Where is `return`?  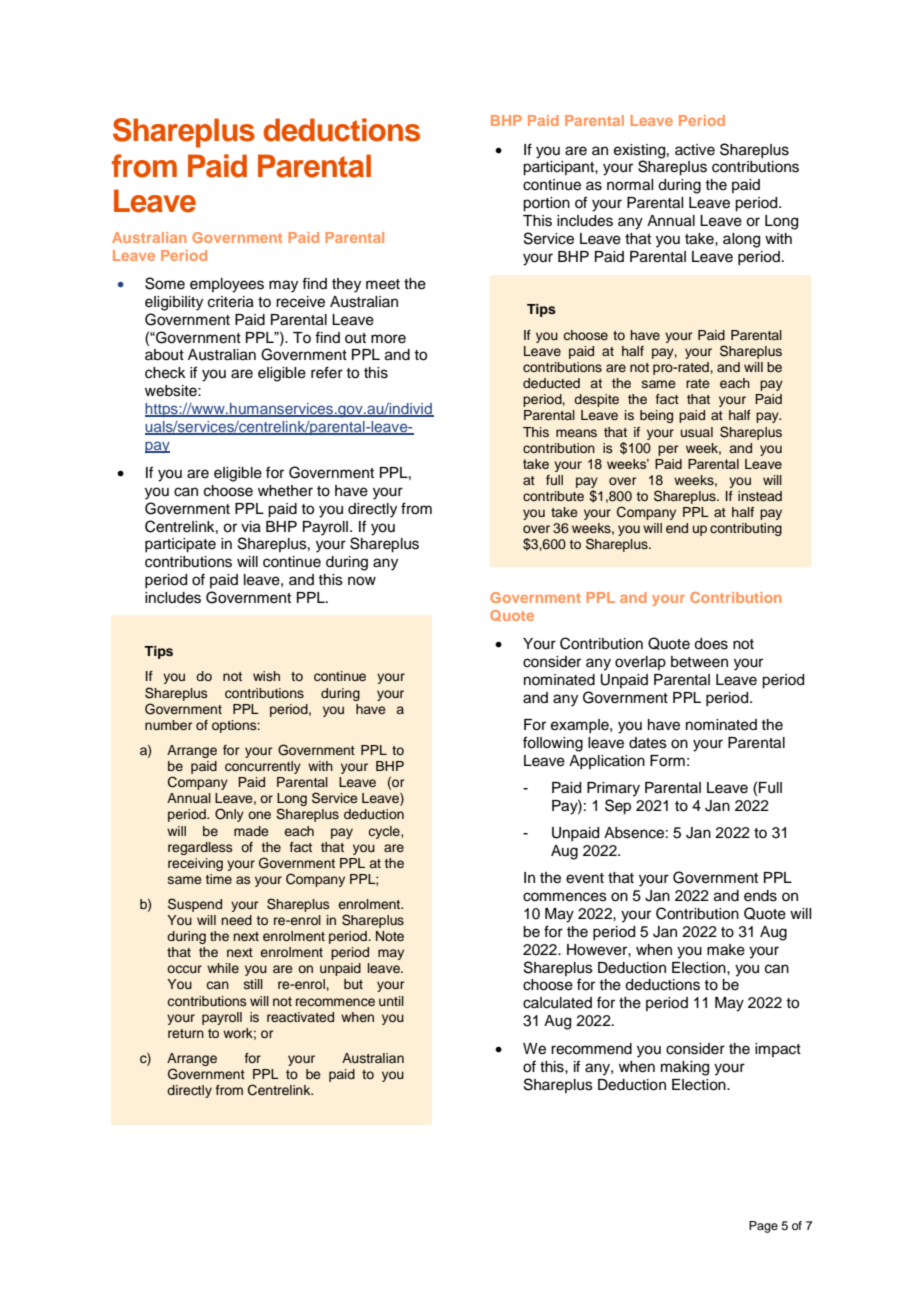
return is located at coordinates (186, 1033).
